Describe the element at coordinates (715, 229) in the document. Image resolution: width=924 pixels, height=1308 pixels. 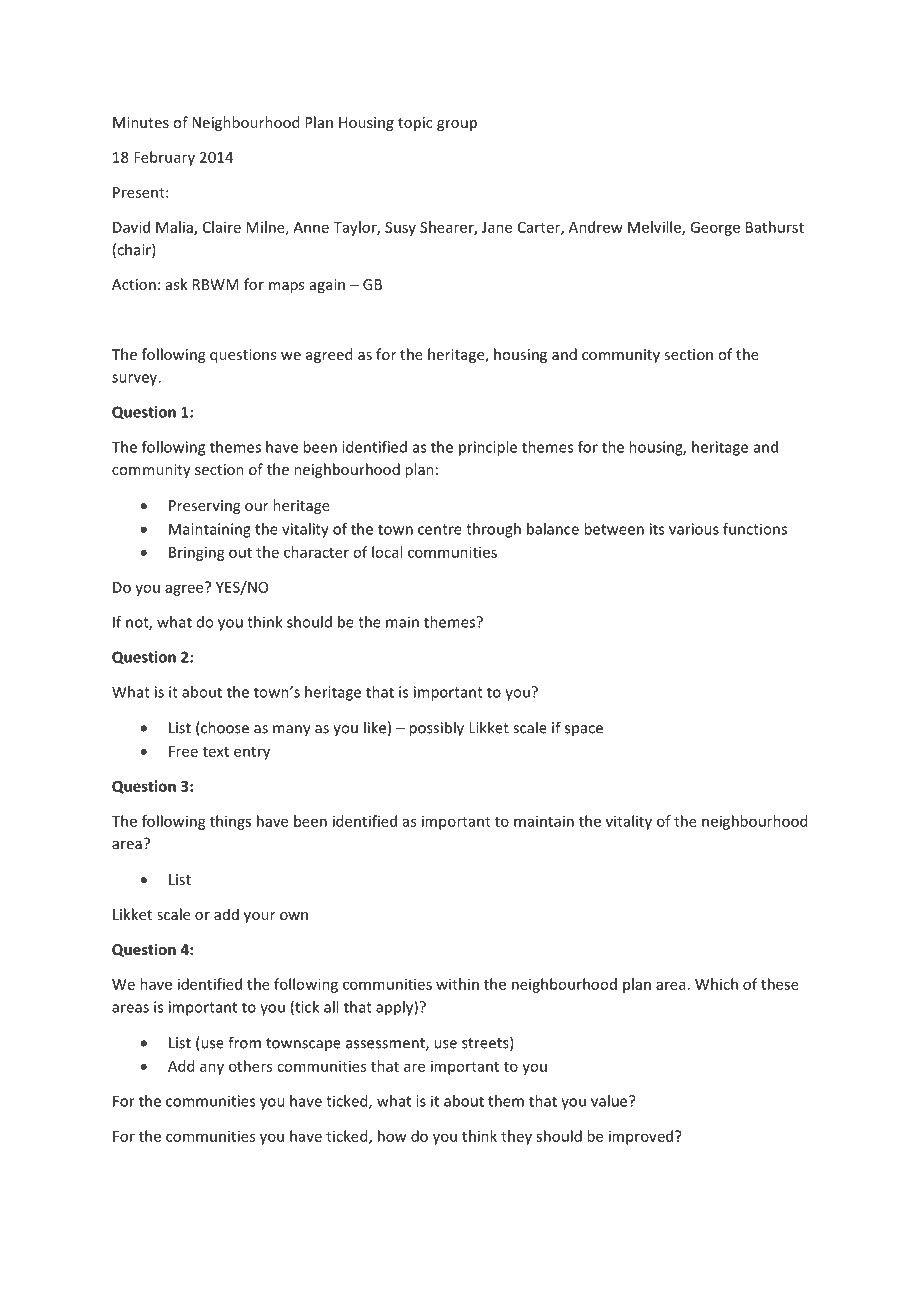
I see `George` at that location.
